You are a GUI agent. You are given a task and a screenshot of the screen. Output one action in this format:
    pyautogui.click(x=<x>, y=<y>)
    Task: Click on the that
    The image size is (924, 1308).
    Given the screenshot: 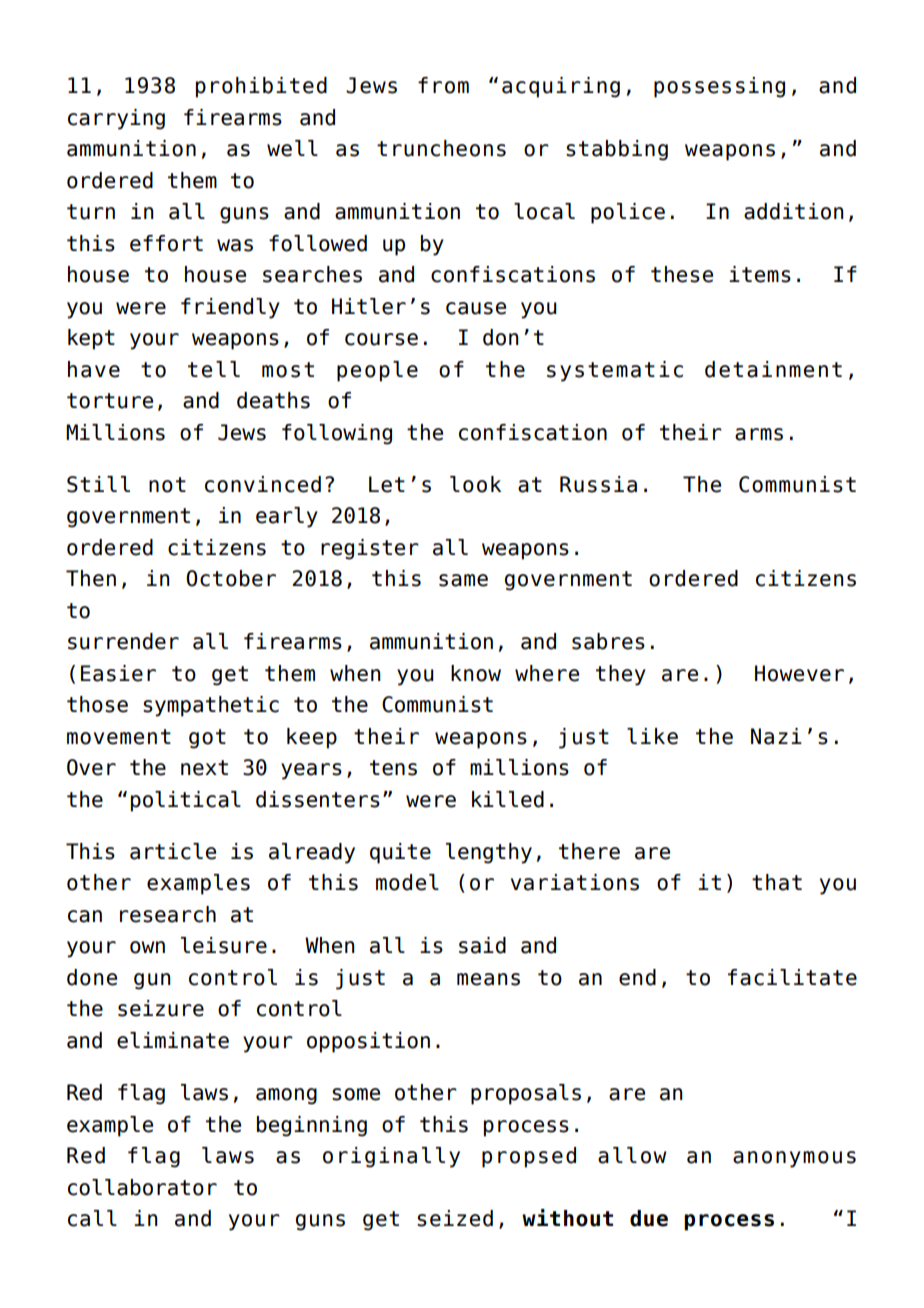 What is the action you would take?
    pyautogui.click(x=777, y=882)
